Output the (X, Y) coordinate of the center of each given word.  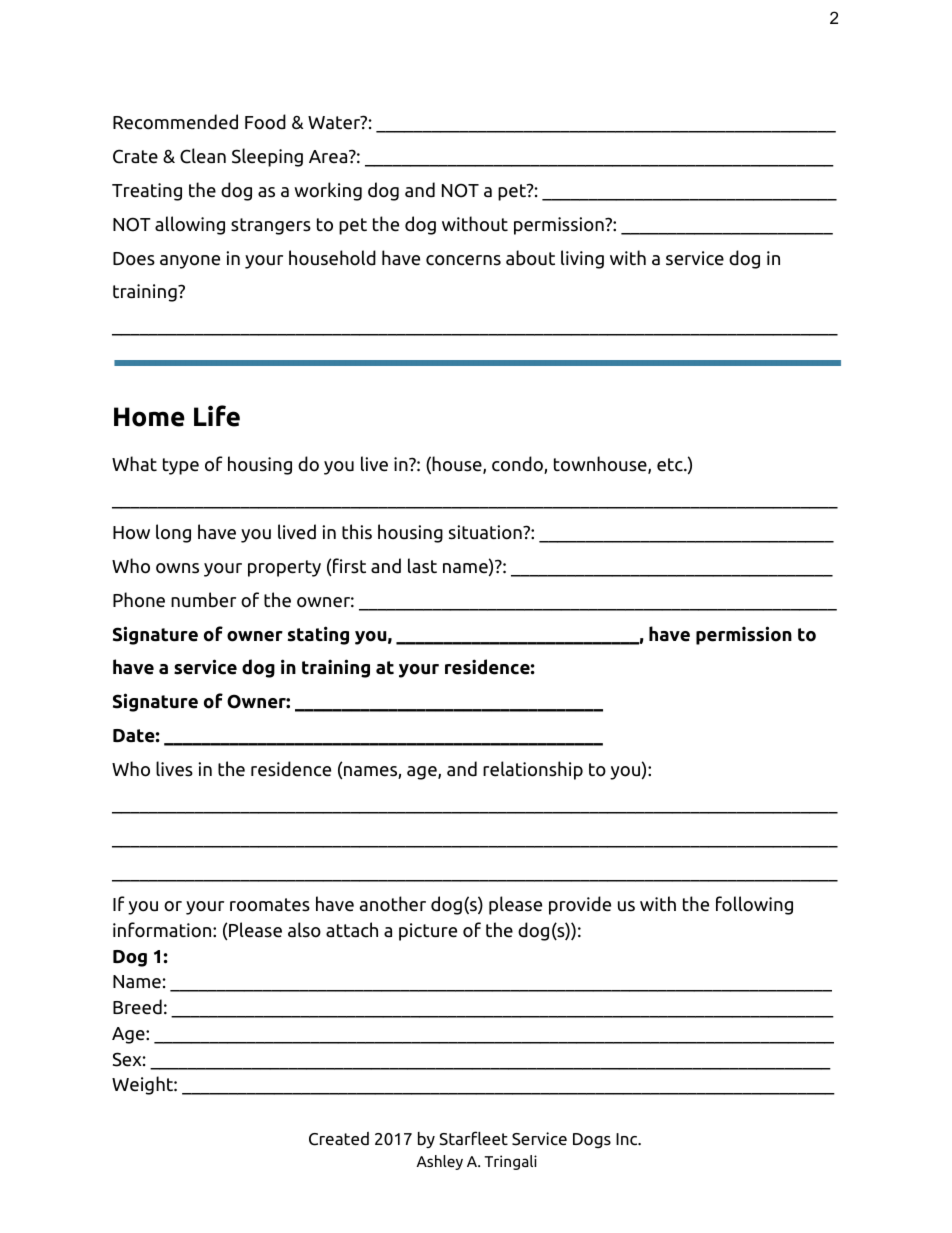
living (582, 259)
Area (329, 157)
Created (339, 1139)
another (393, 904)
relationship (533, 770)
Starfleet (473, 1138)
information (163, 930)
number (203, 600)
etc (671, 465)
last (422, 566)
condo (518, 465)
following (754, 905)
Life (217, 416)
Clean (203, 156)
